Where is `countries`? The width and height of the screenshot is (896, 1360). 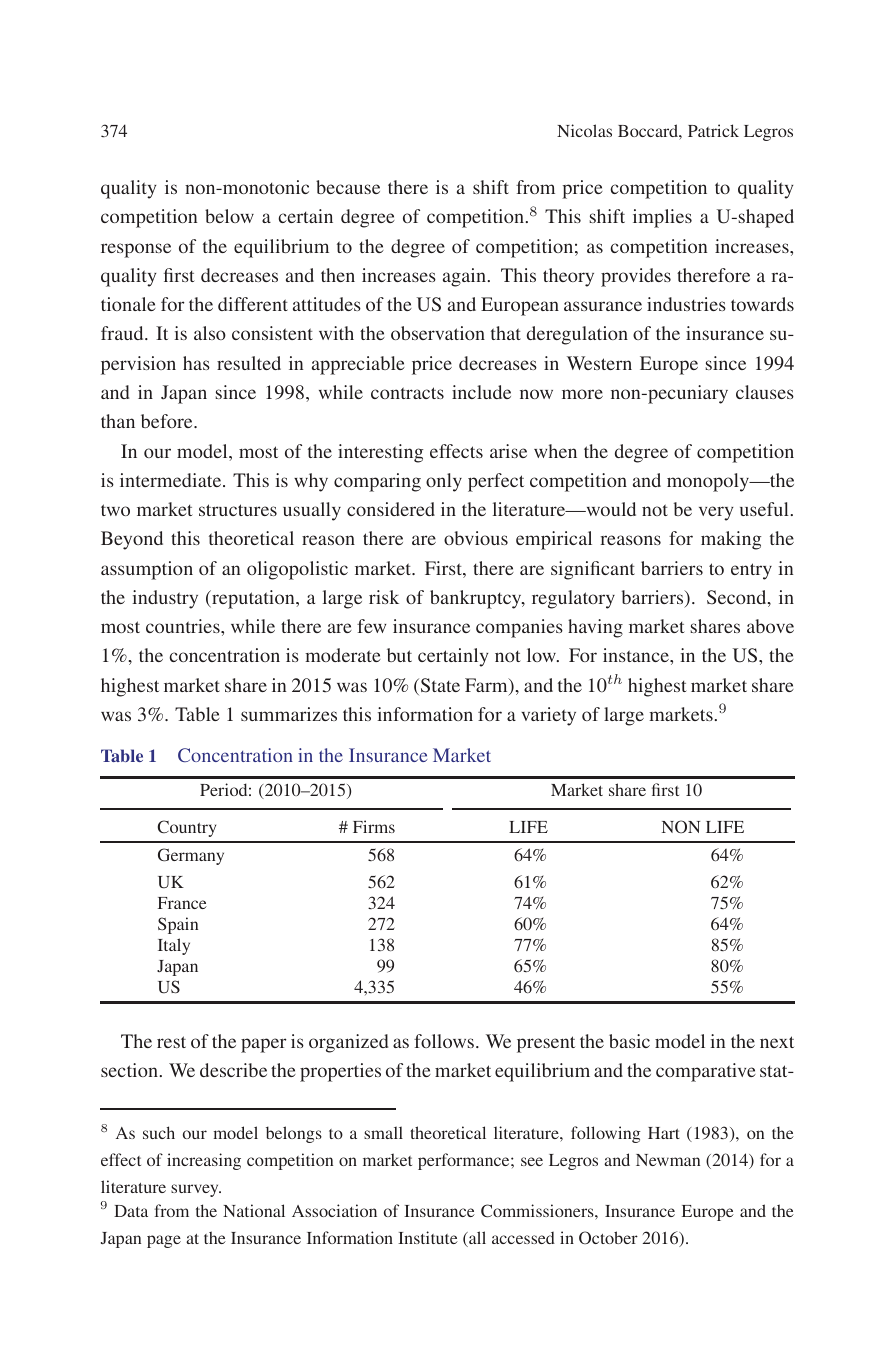 countries is located at coordinates (184, 626).
